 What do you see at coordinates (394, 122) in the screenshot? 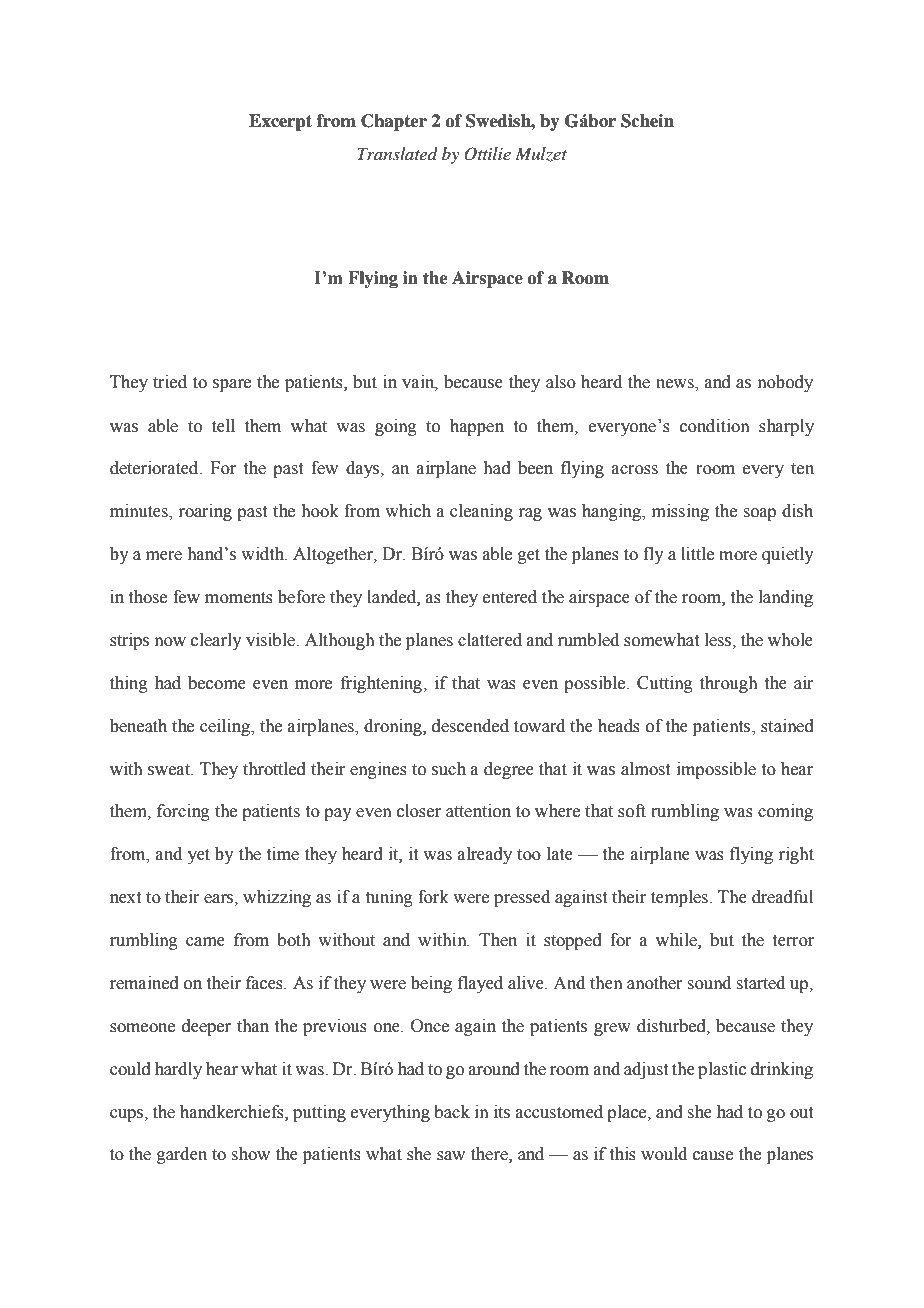
I see `Chapter` at bounding box center [394, 122].
